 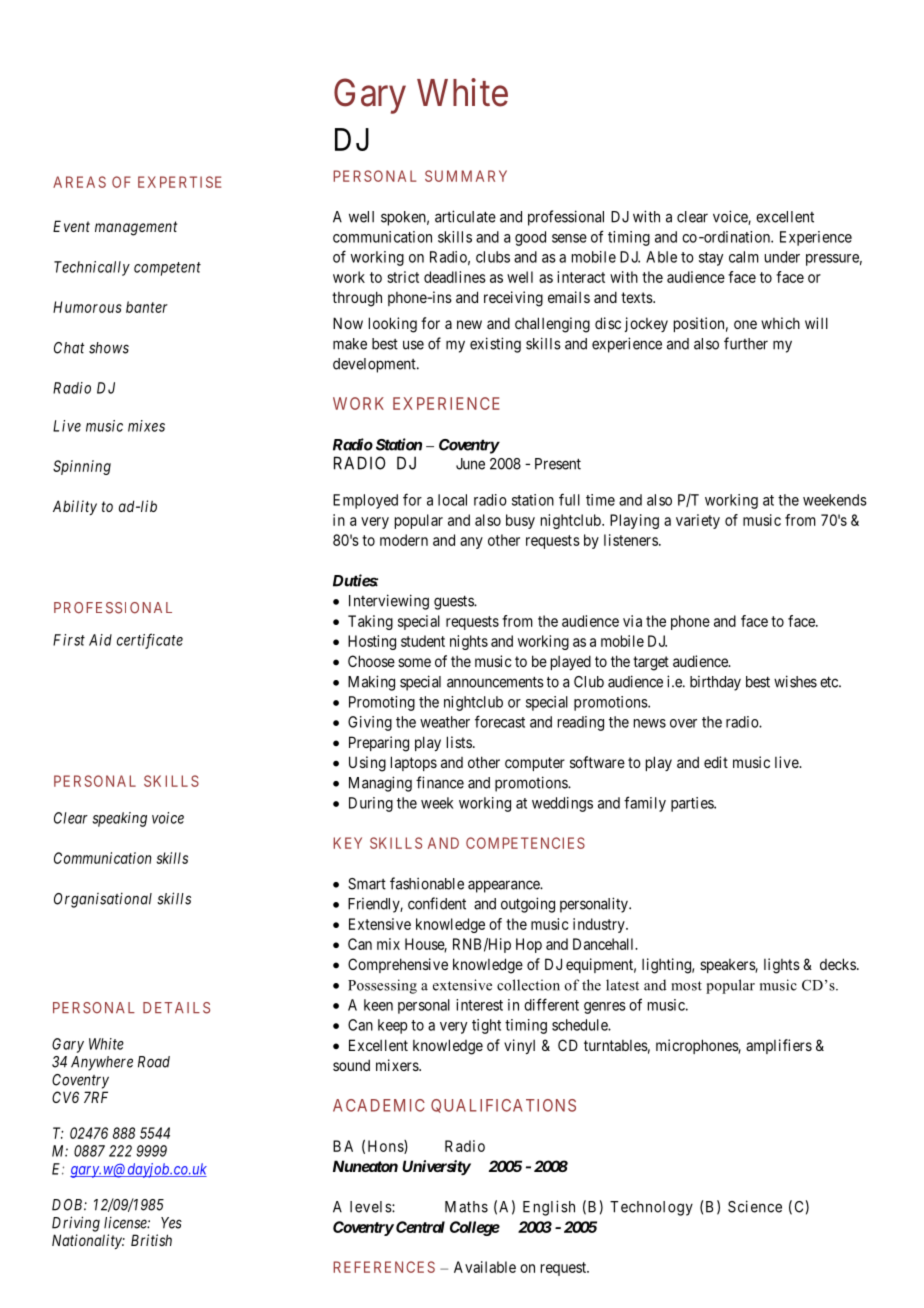 I want to click on College, so click(x=475, y=1228).
